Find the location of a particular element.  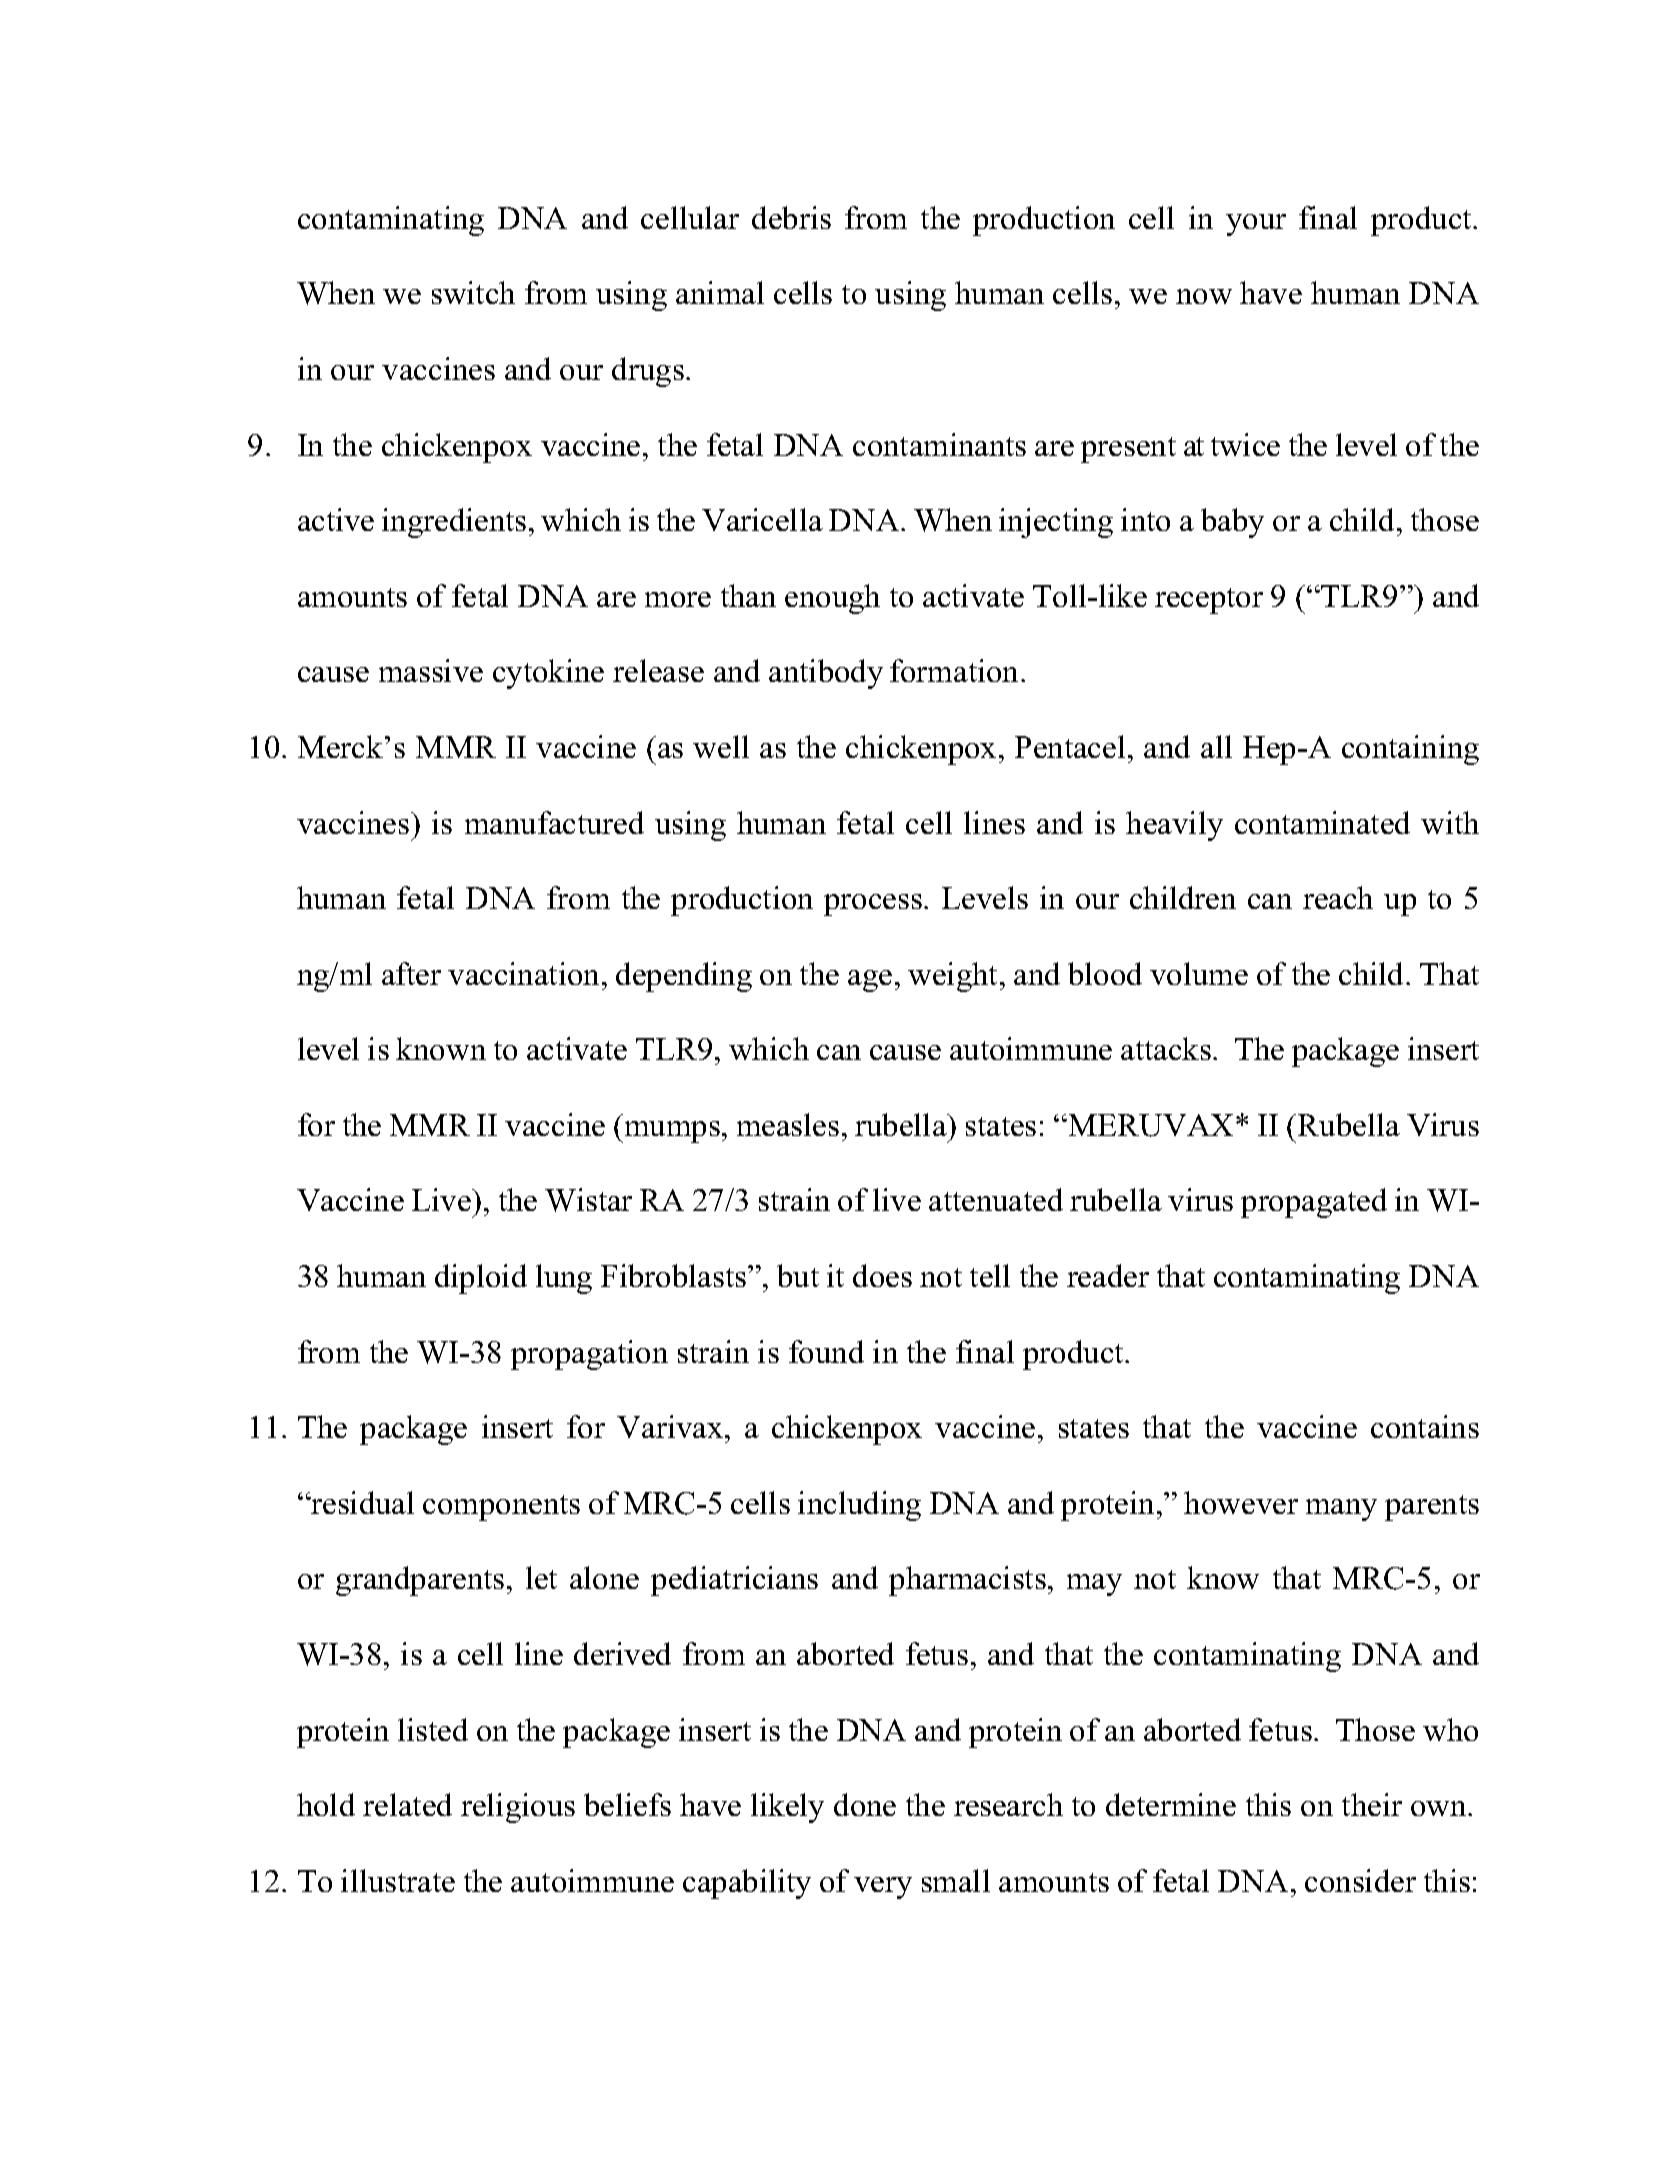

switch is located at coordinates (473, 292).
